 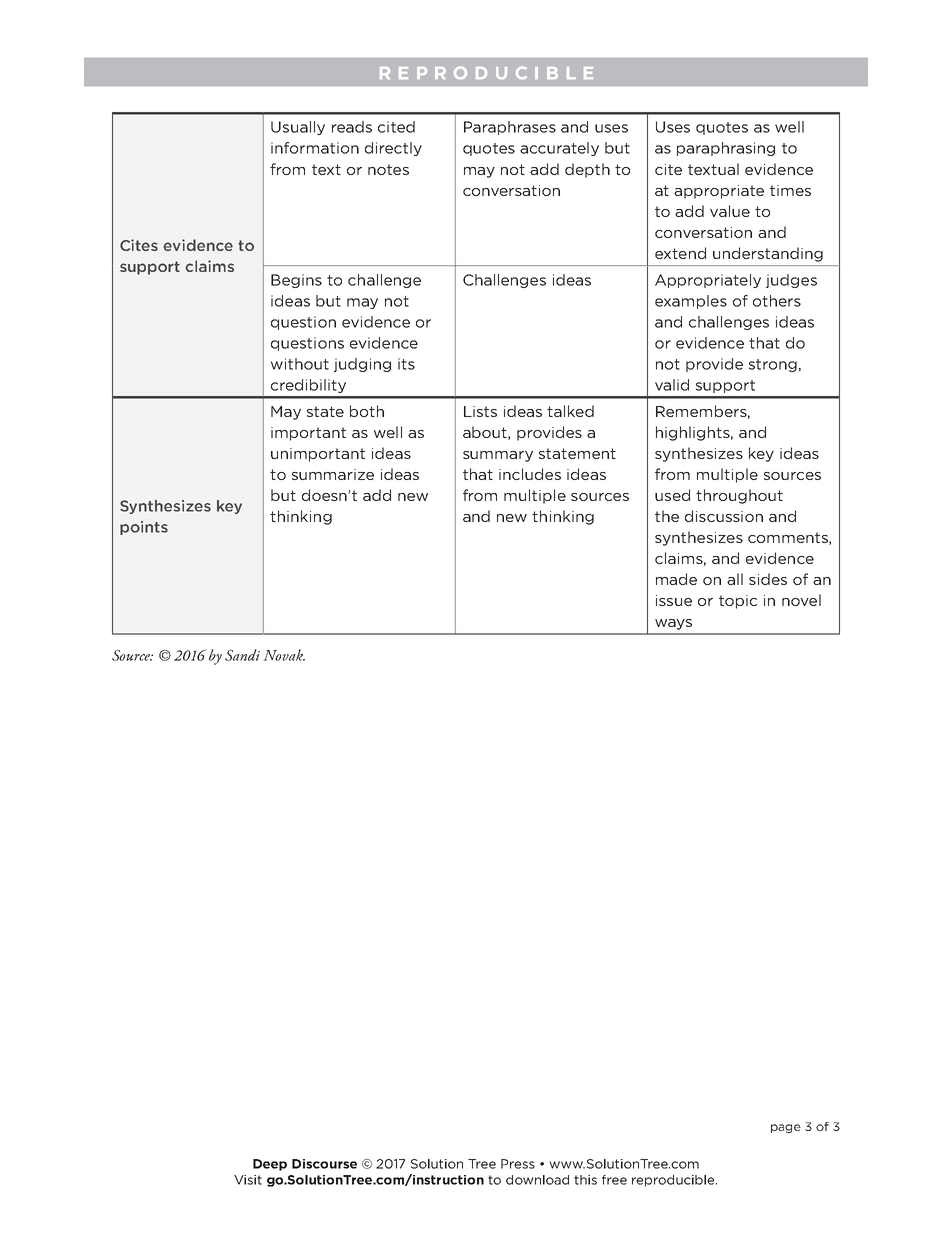 What do you see at coordinates (144, 528) in the image?
I see `points` at bounding box center [144, 528].
